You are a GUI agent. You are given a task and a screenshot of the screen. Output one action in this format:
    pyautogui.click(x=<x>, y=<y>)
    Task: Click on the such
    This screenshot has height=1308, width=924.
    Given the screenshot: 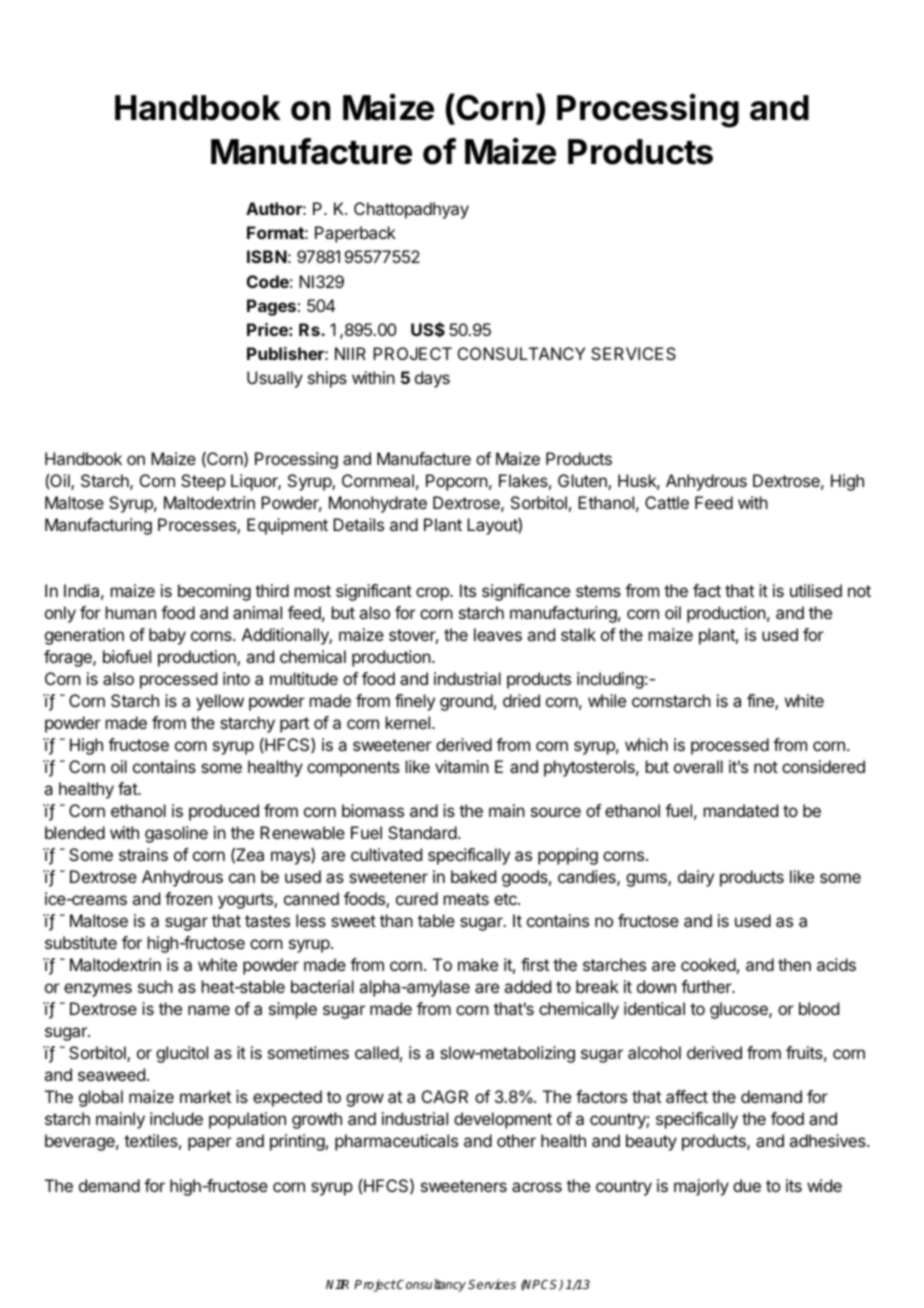 What is the action you would take?
    pyautogui.click(x=155, y=986)
